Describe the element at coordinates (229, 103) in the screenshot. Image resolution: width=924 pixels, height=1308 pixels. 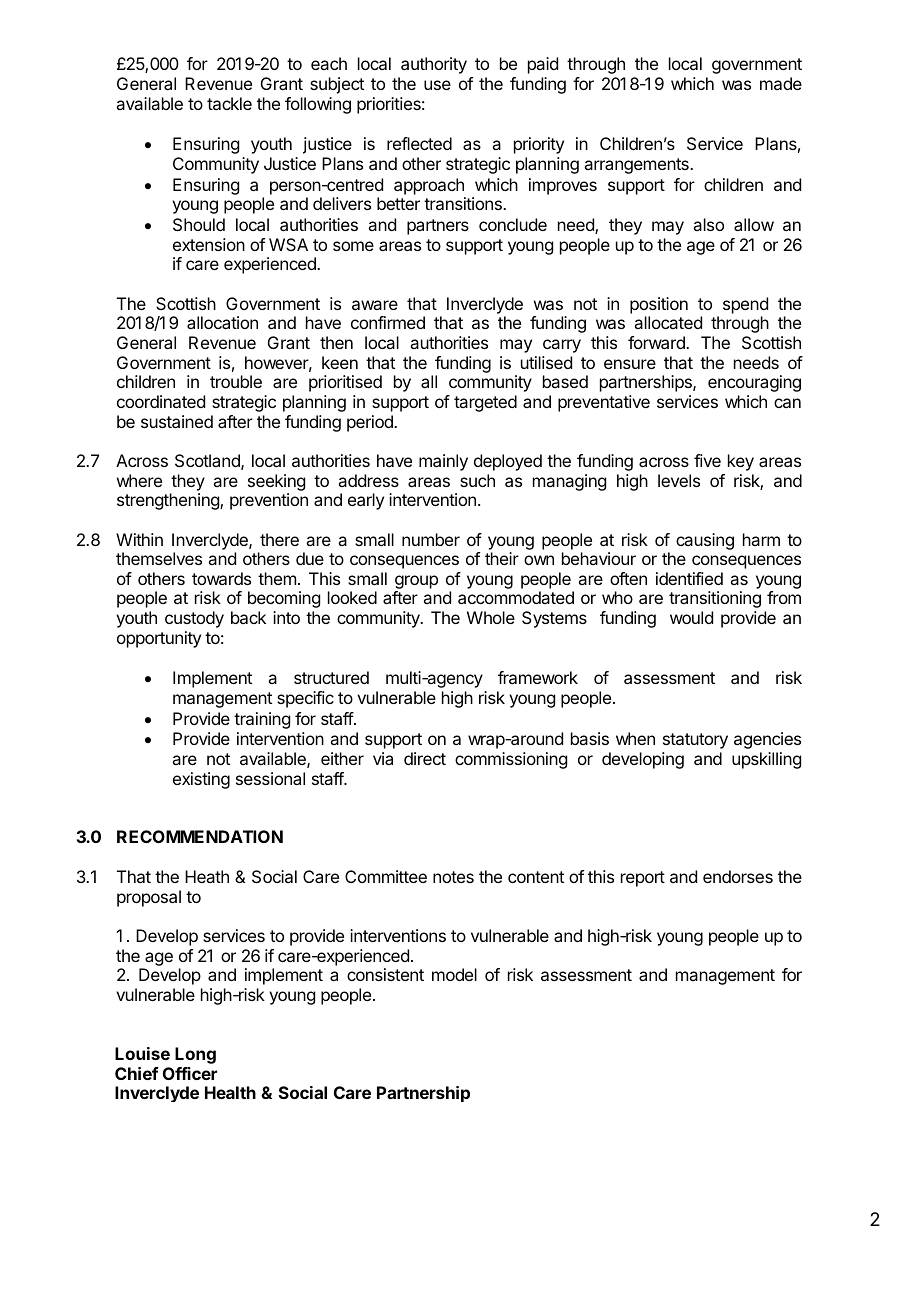
I see `tackle` at that location.
